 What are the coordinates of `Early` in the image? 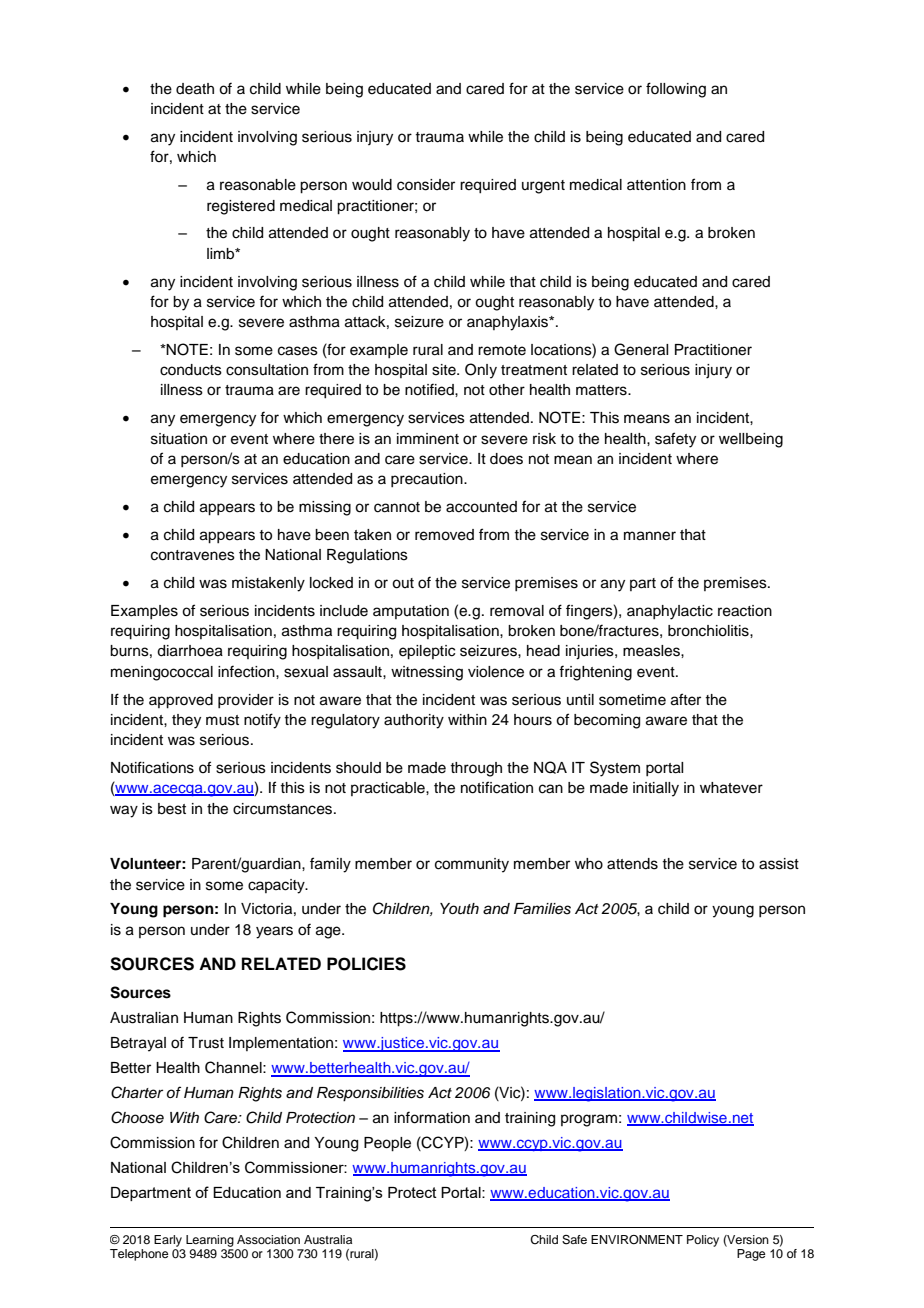 It's located at (168, 1241).
